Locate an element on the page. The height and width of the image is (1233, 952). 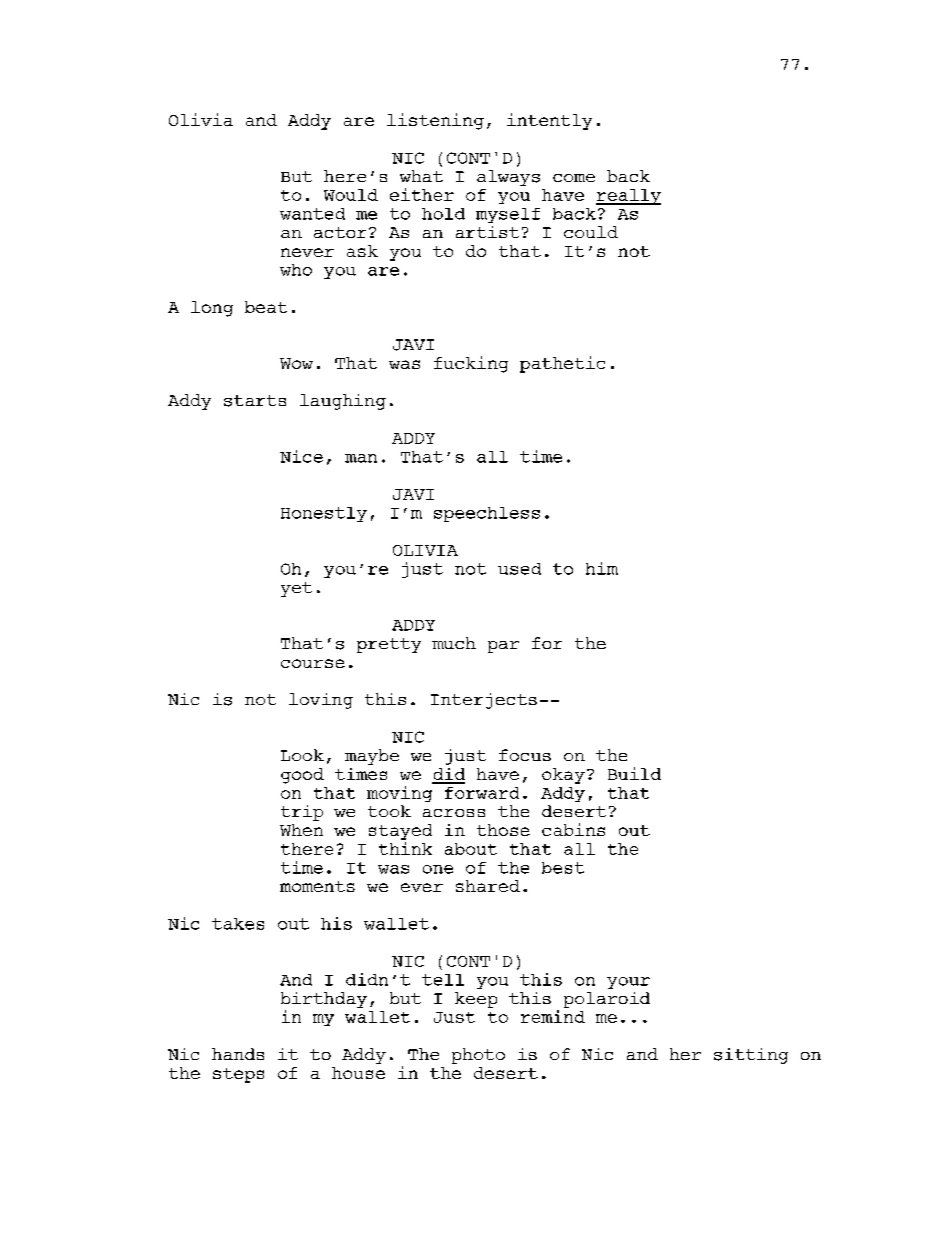
beat is located at coordinates (266, 307).
